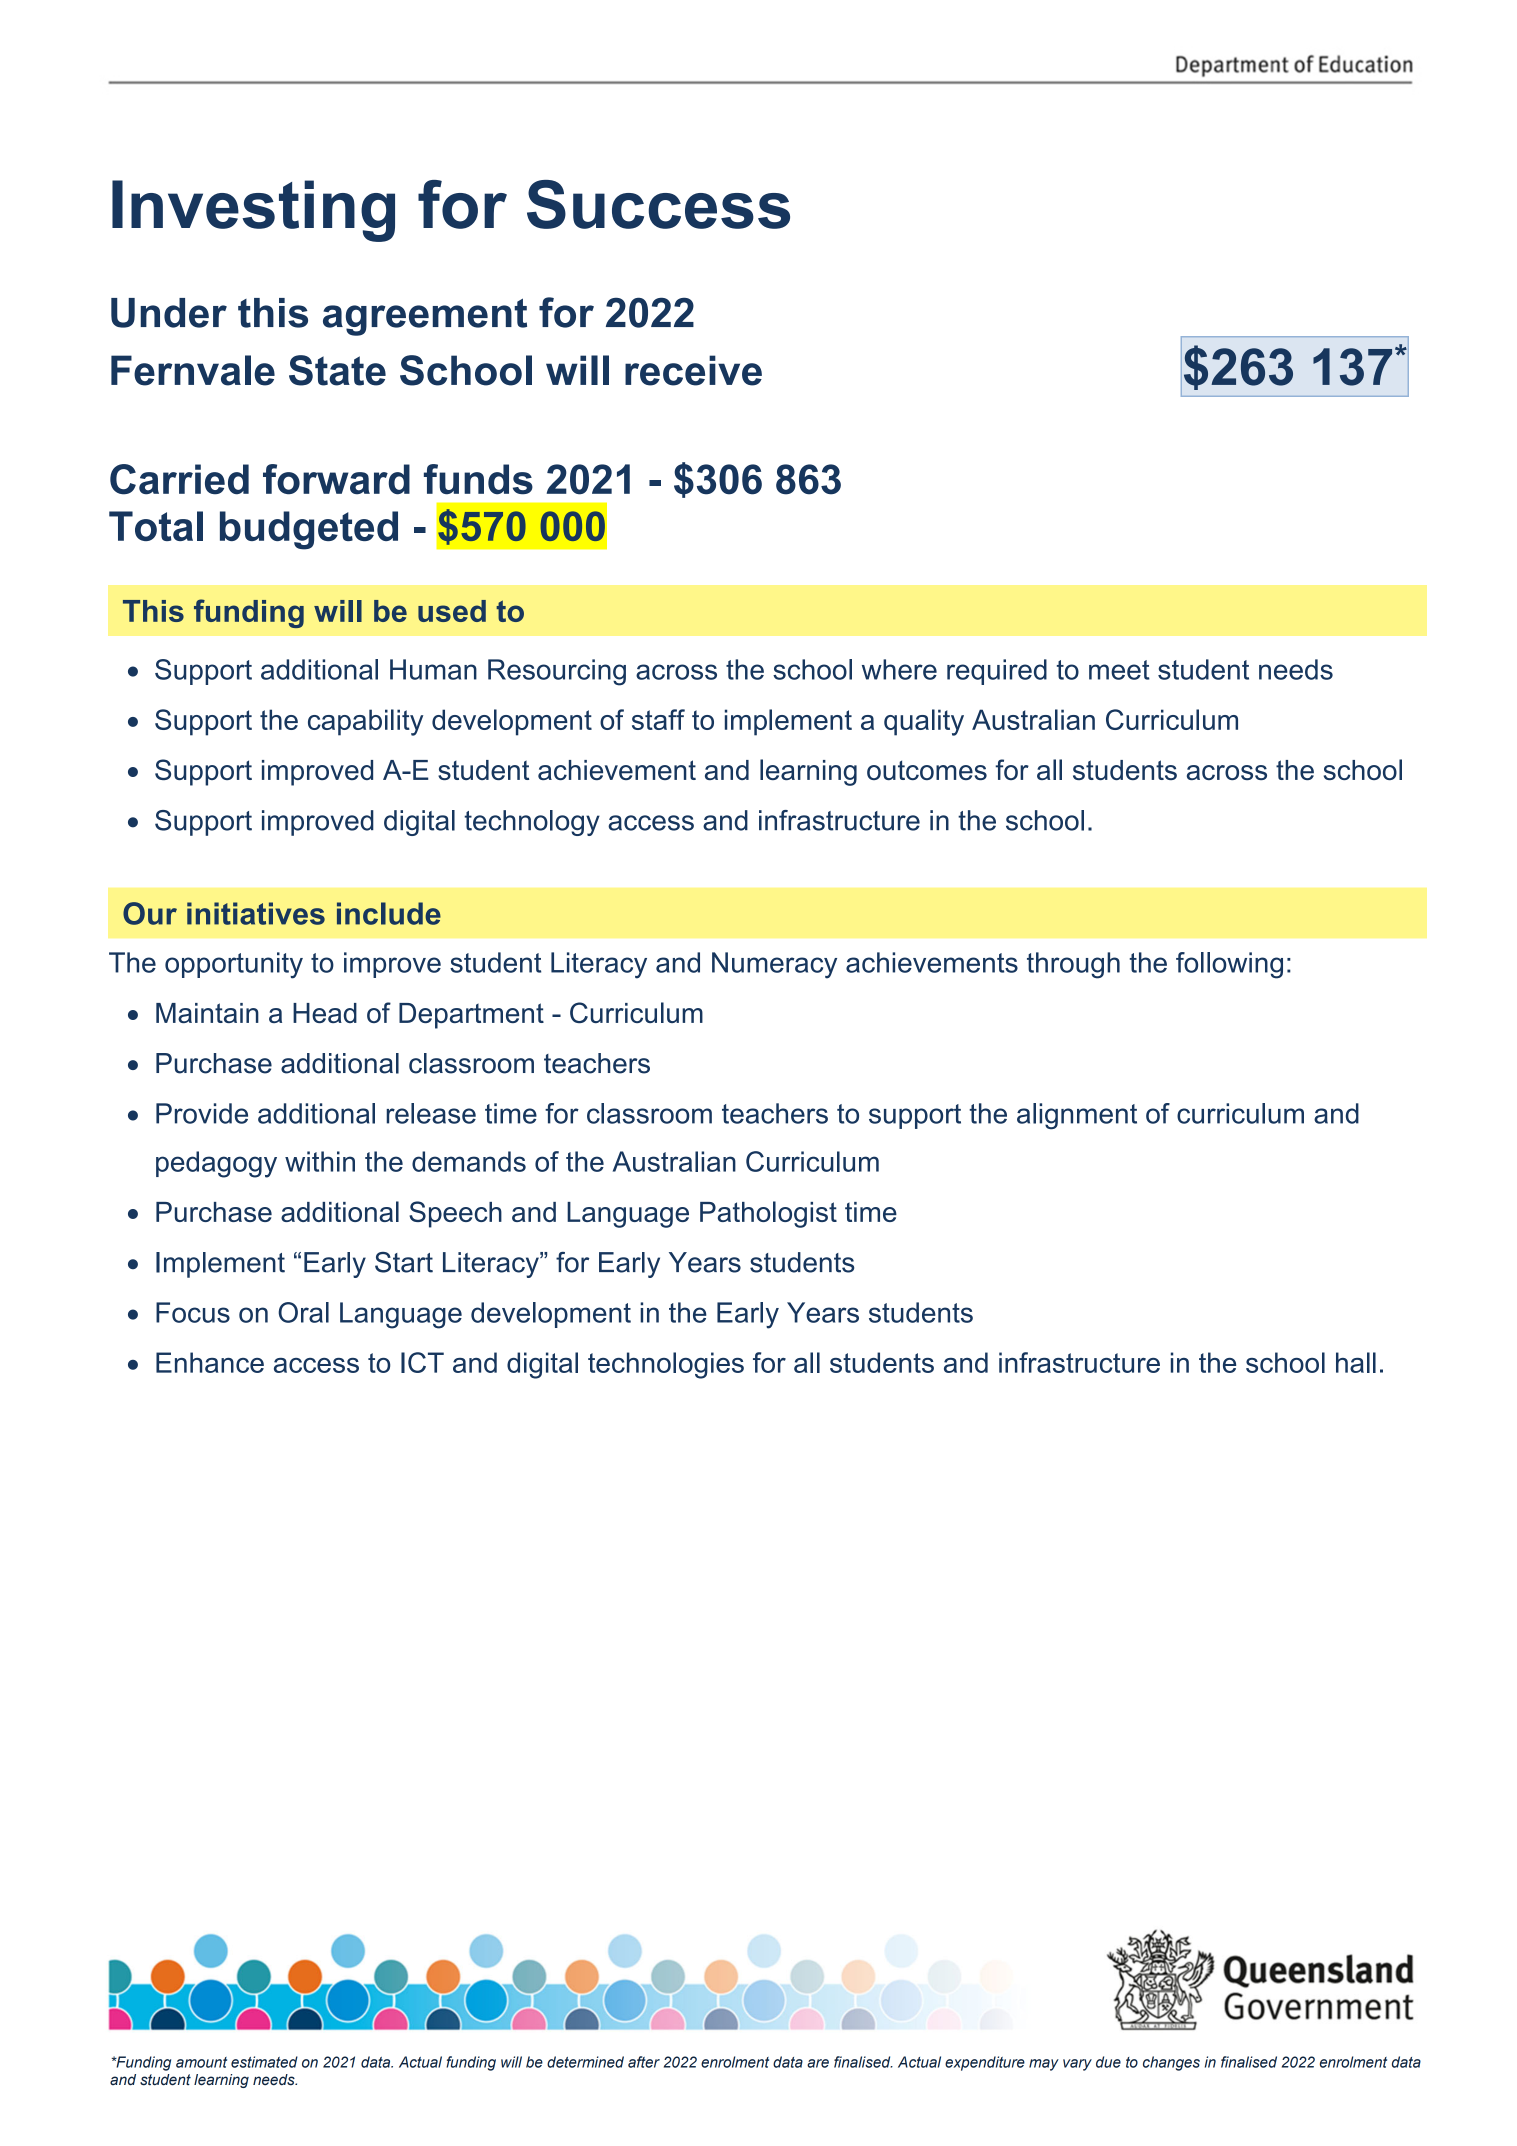  I want to click on required, so click(997, 672).
